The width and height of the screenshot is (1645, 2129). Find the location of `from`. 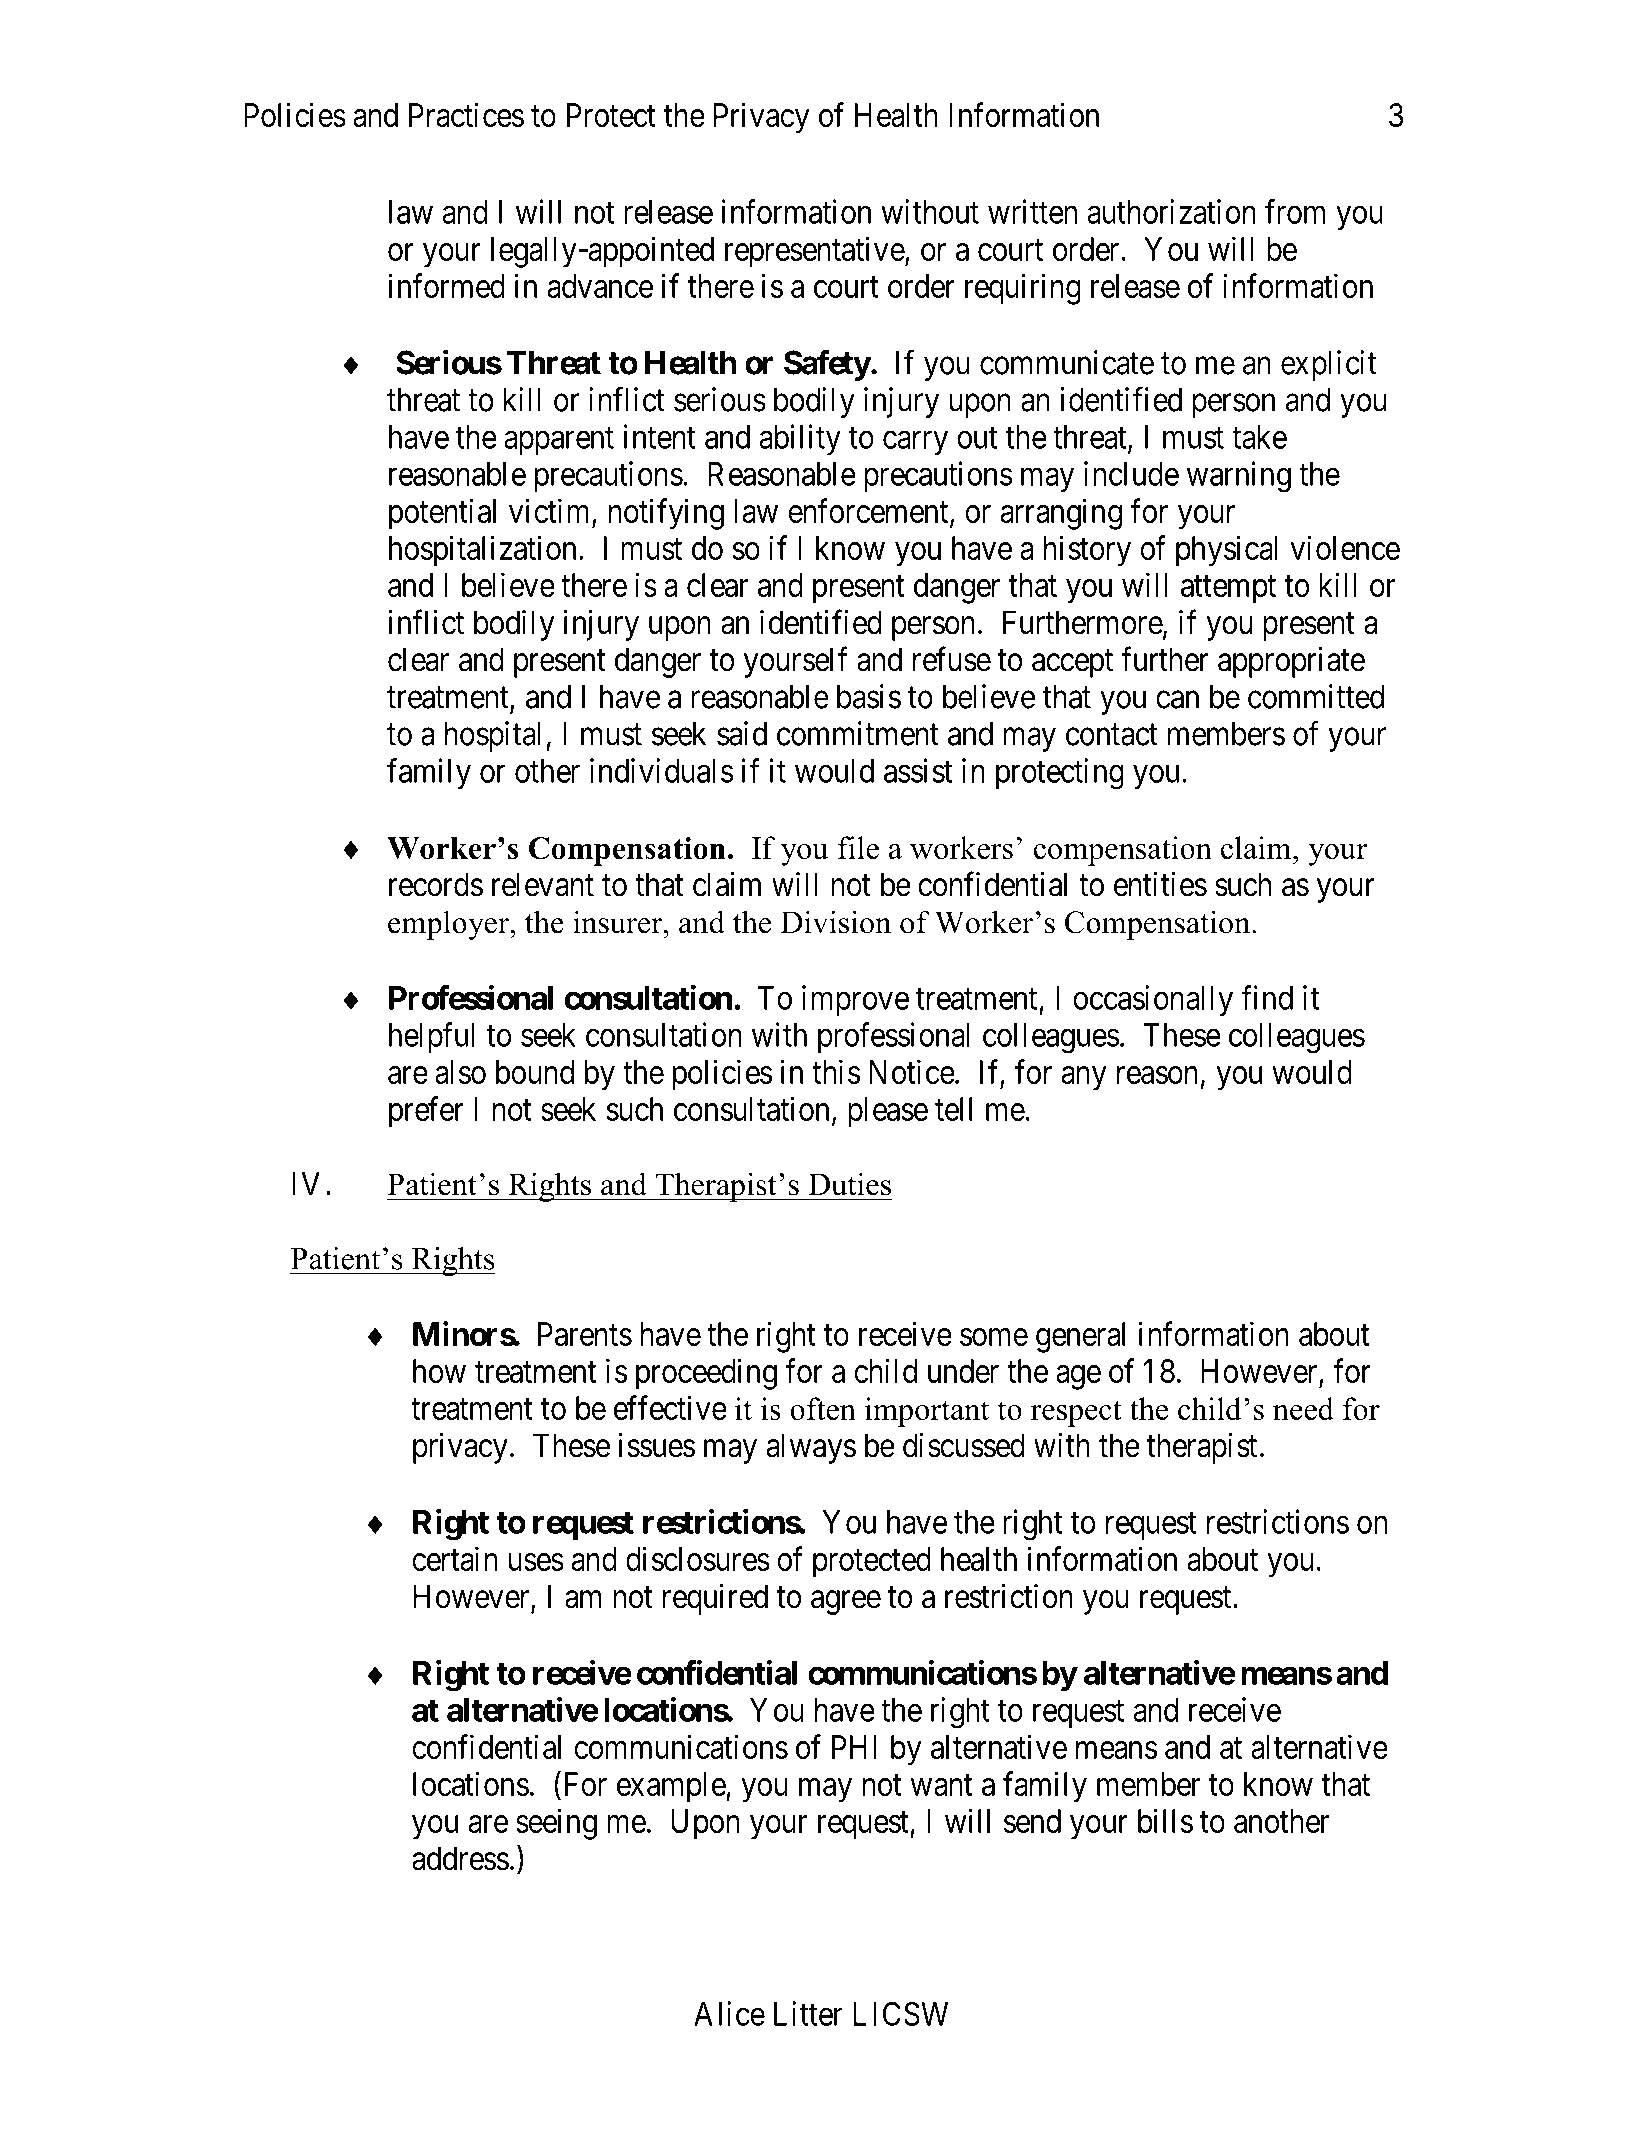

from is located at coordinates (1295, 211).
